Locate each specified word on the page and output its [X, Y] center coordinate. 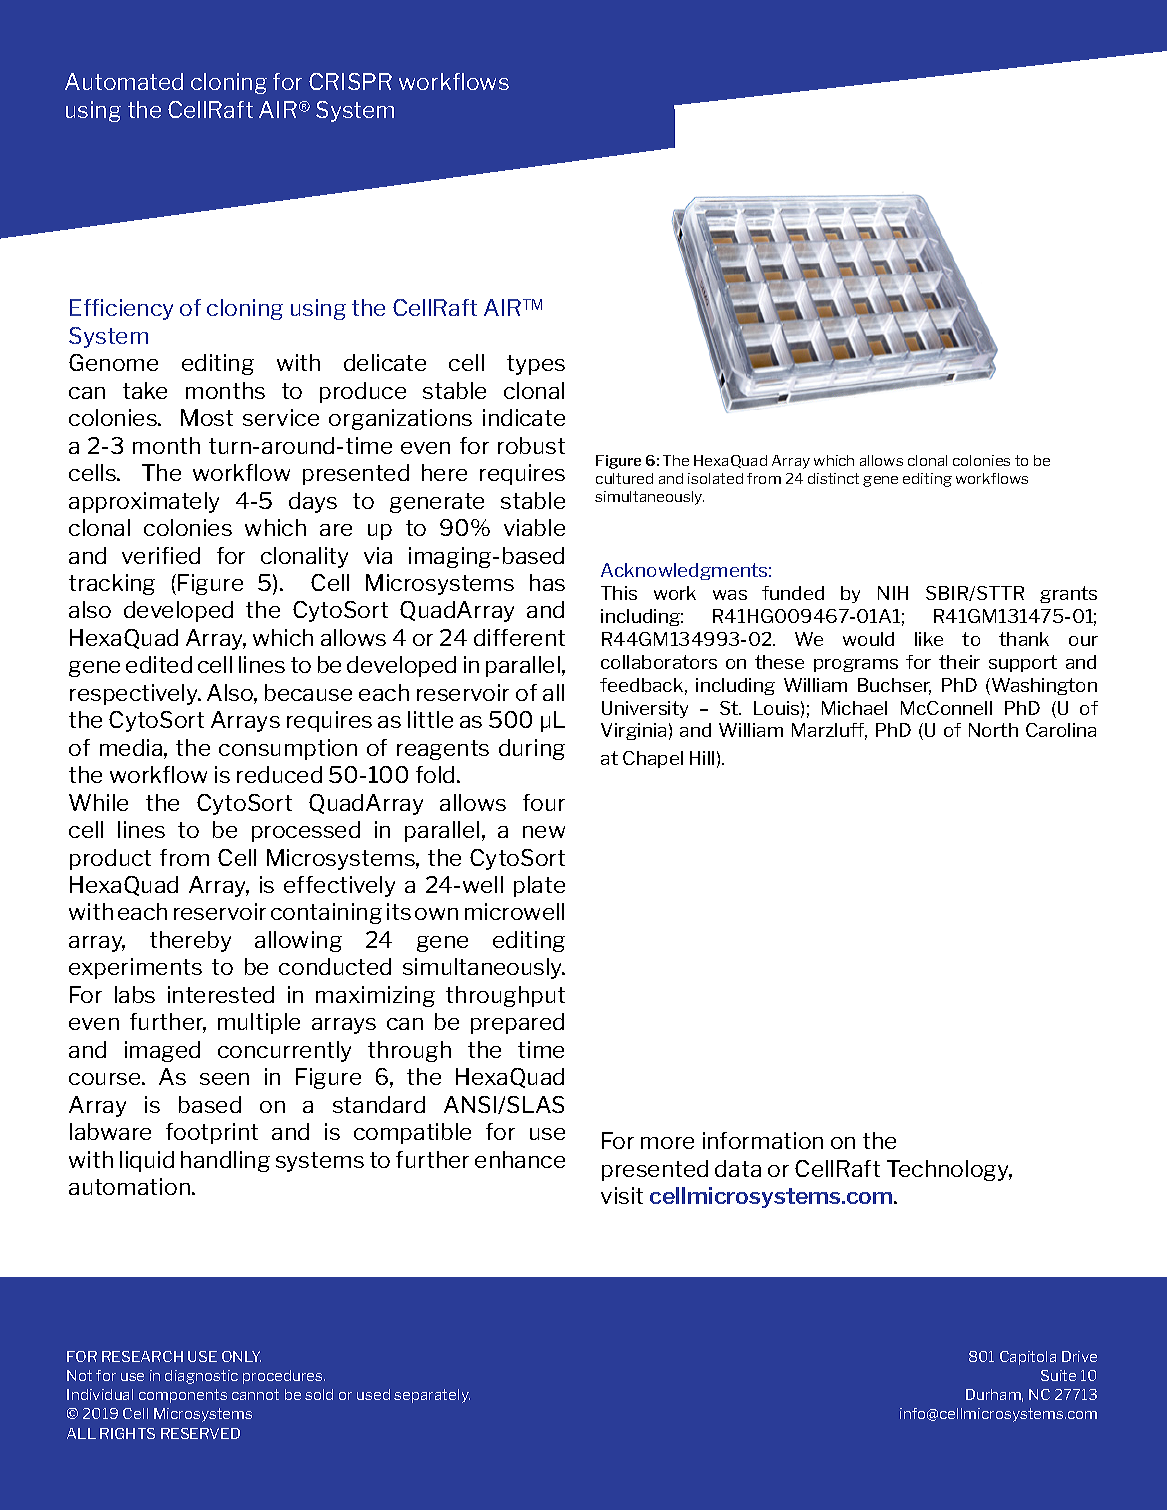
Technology [949, 1170]
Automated [124, 81]
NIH [893, 593]
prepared [517, 1023]
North [993, 730]
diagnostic [201, 1377]
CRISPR [350, 81]
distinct [833, 478]
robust [531, 445]
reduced [279, 774]
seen [224, 1079]
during [532, 749]
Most [207, 417]
